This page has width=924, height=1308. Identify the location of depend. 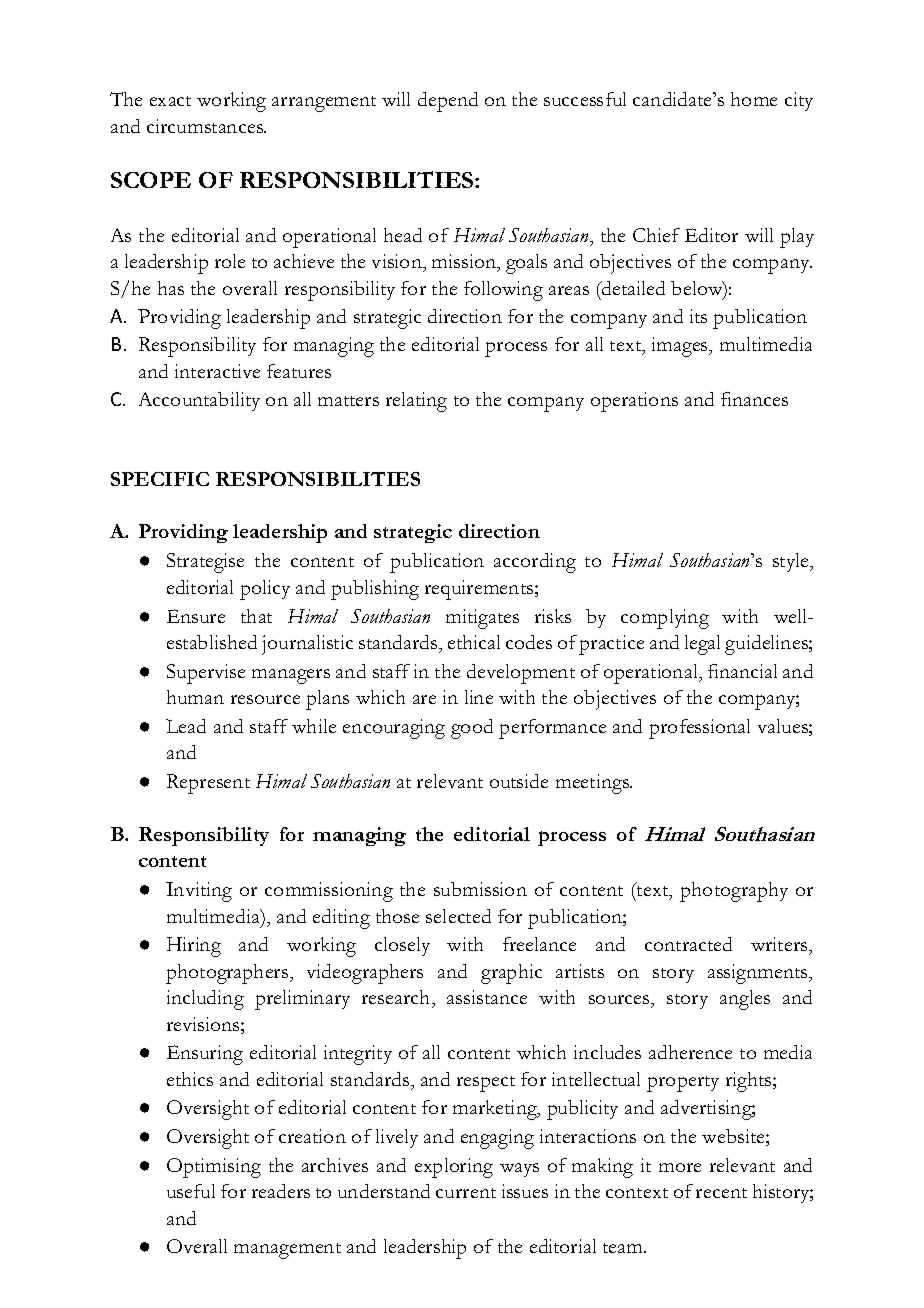
(448, 102).
